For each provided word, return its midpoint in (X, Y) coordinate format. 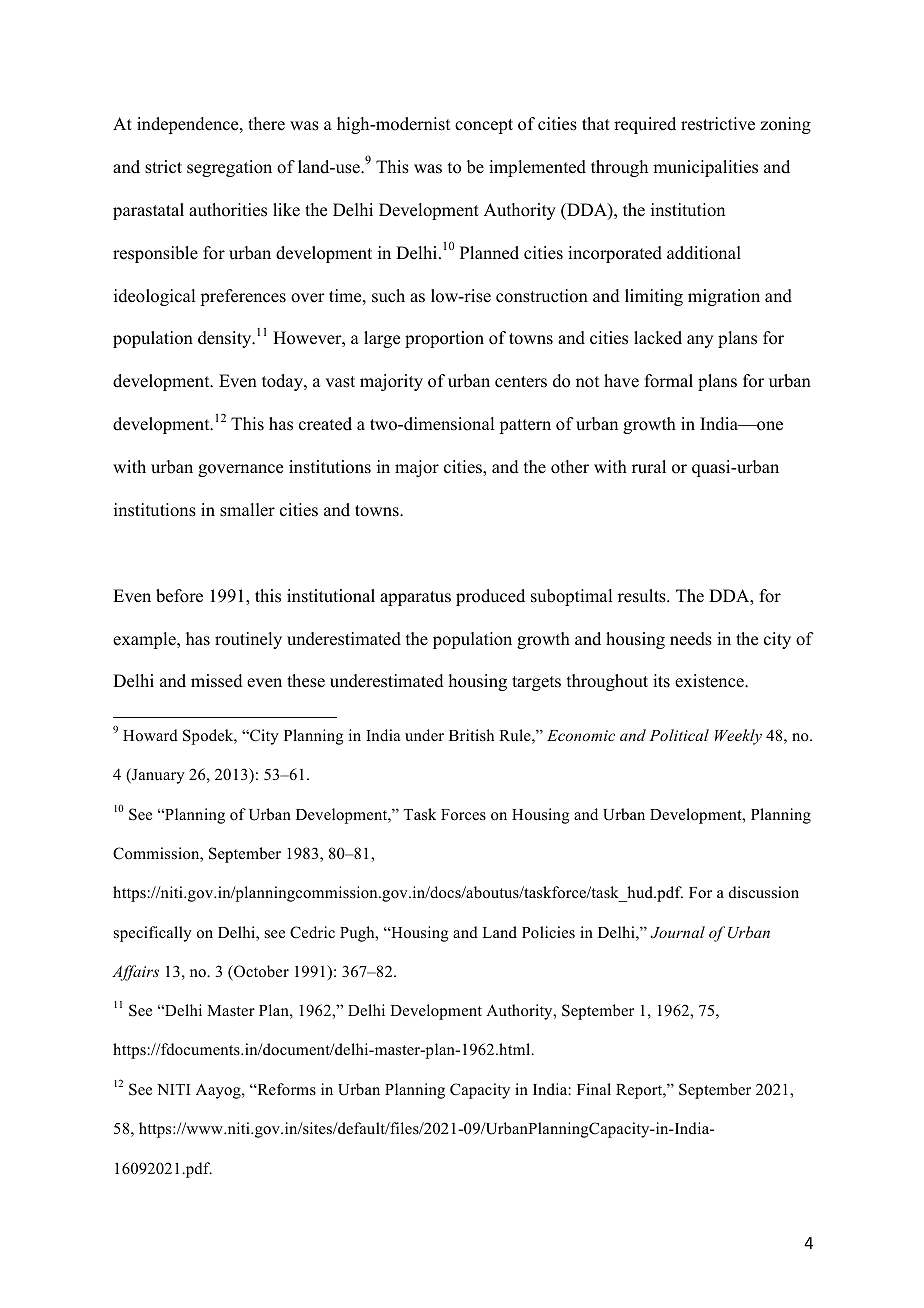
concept (484, 126)
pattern (525, 426)
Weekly (738, 737)
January (157, 776)
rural (649, 467)
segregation (229, 168)
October (260, 971)
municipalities (705, 168)
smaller (247, 510)
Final (594, 1089)
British (471, 735)
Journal (677, 932)
